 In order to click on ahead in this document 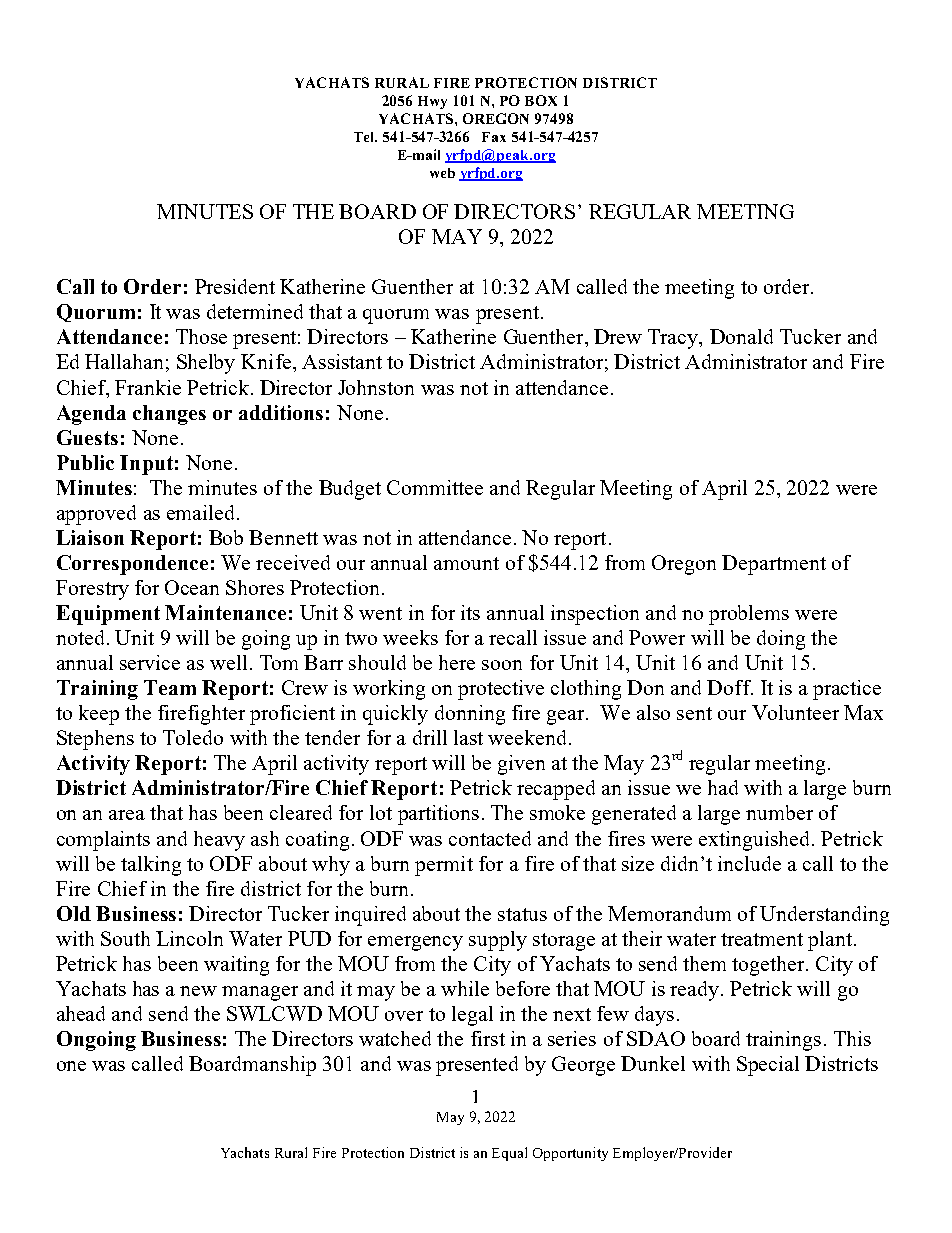, I will do `click(81, 1013)`.
